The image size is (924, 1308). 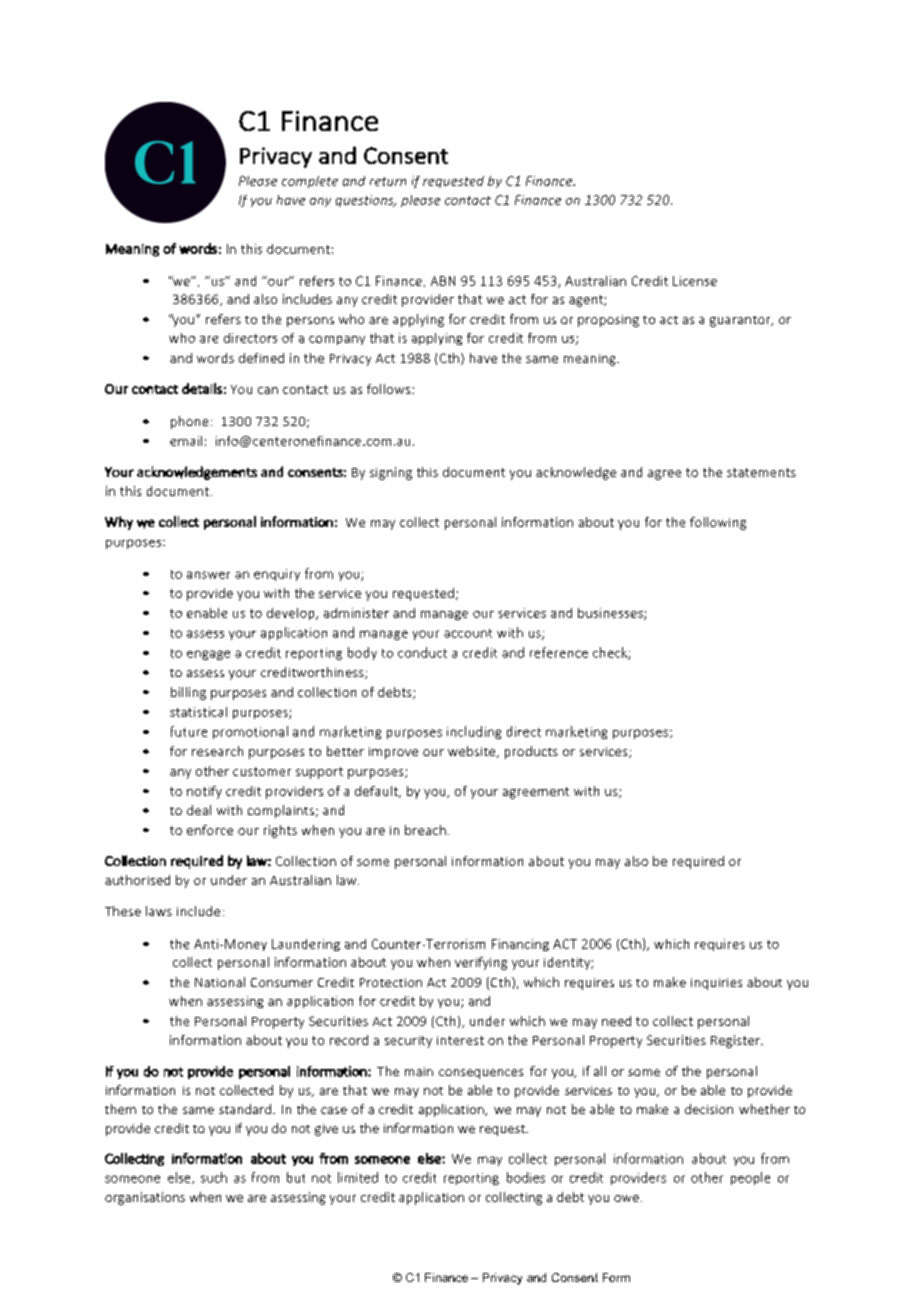 I want to click on complete, so click(x=310, y=182).
